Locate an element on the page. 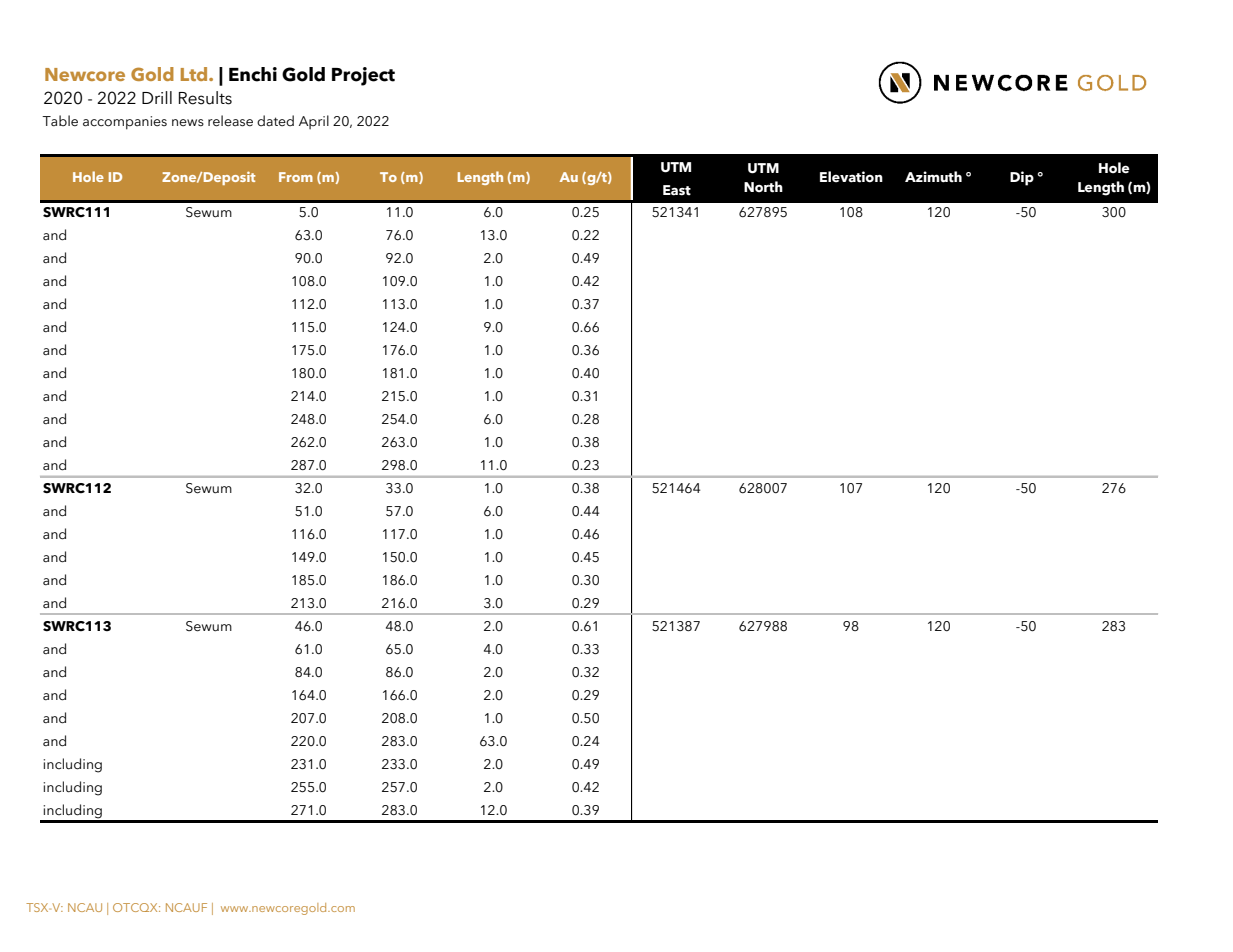 Image resolution: width=1233 pixels, height=952 pixels. From is located at coordinates (296, 177).
